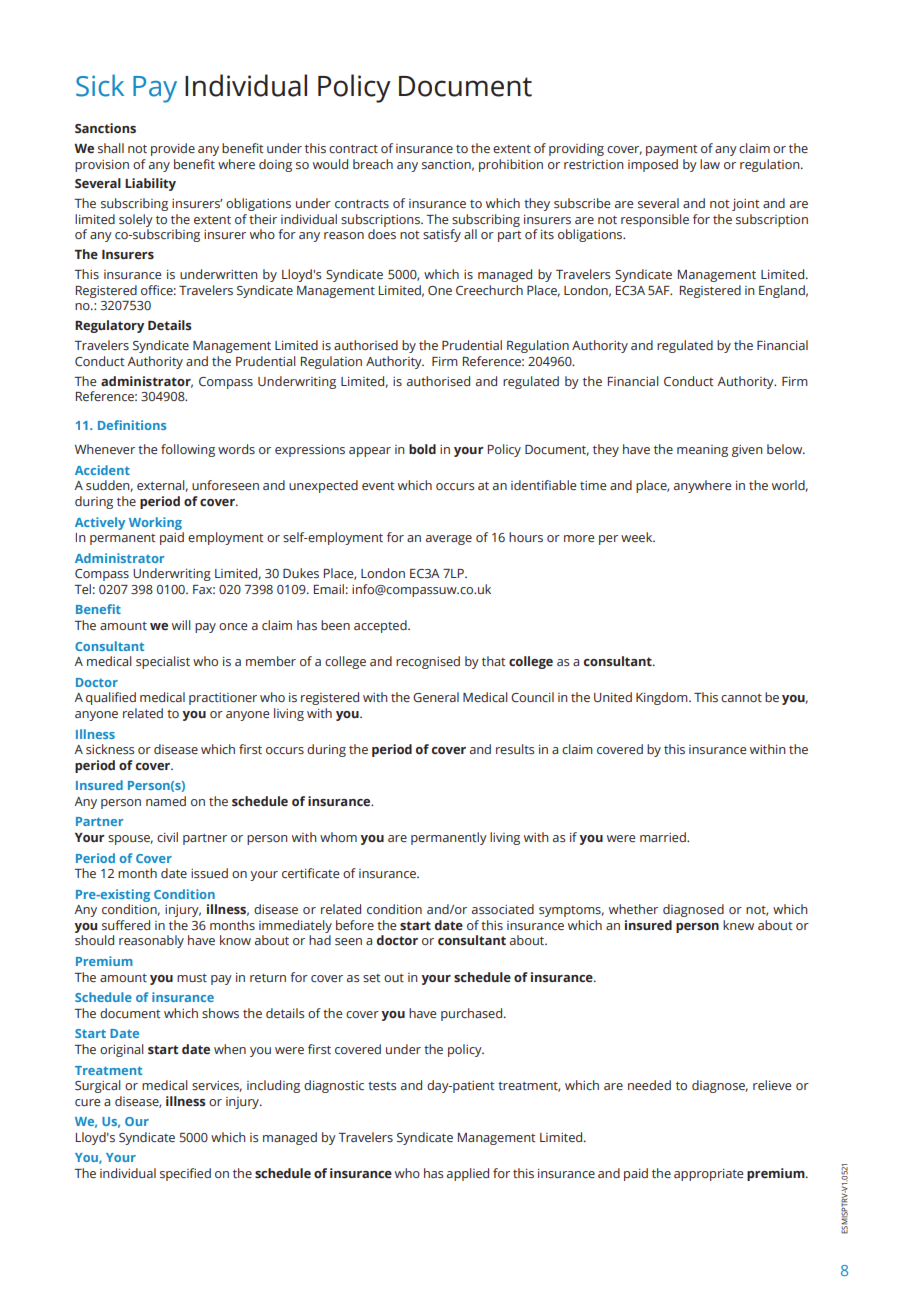 This screenshot has height=1308, width=924. Describe the element at coordinates (150, 184) in the screenshot. I see `Liability` at that location.
